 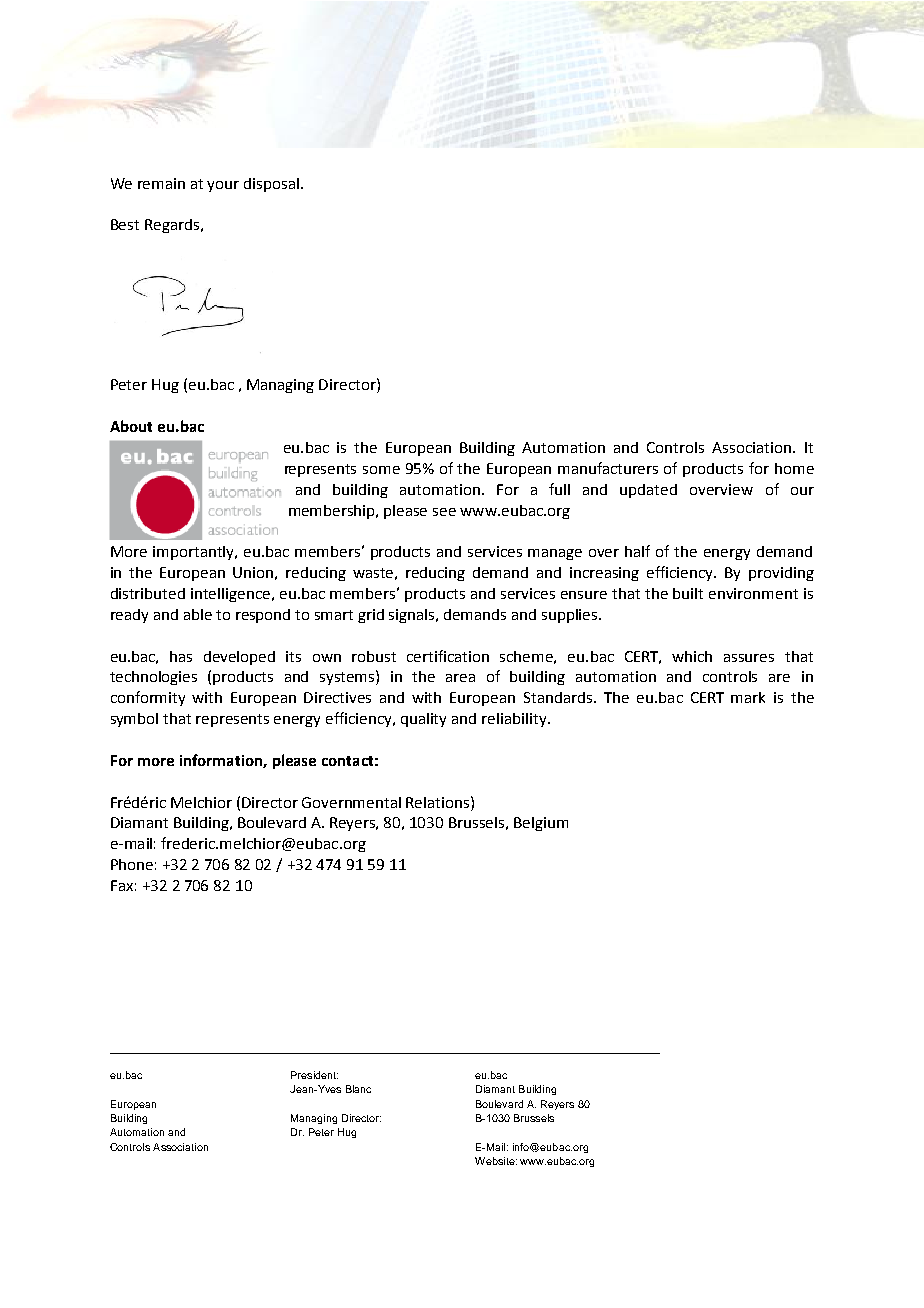 I want to click on area, so click(x=460, y=678).
